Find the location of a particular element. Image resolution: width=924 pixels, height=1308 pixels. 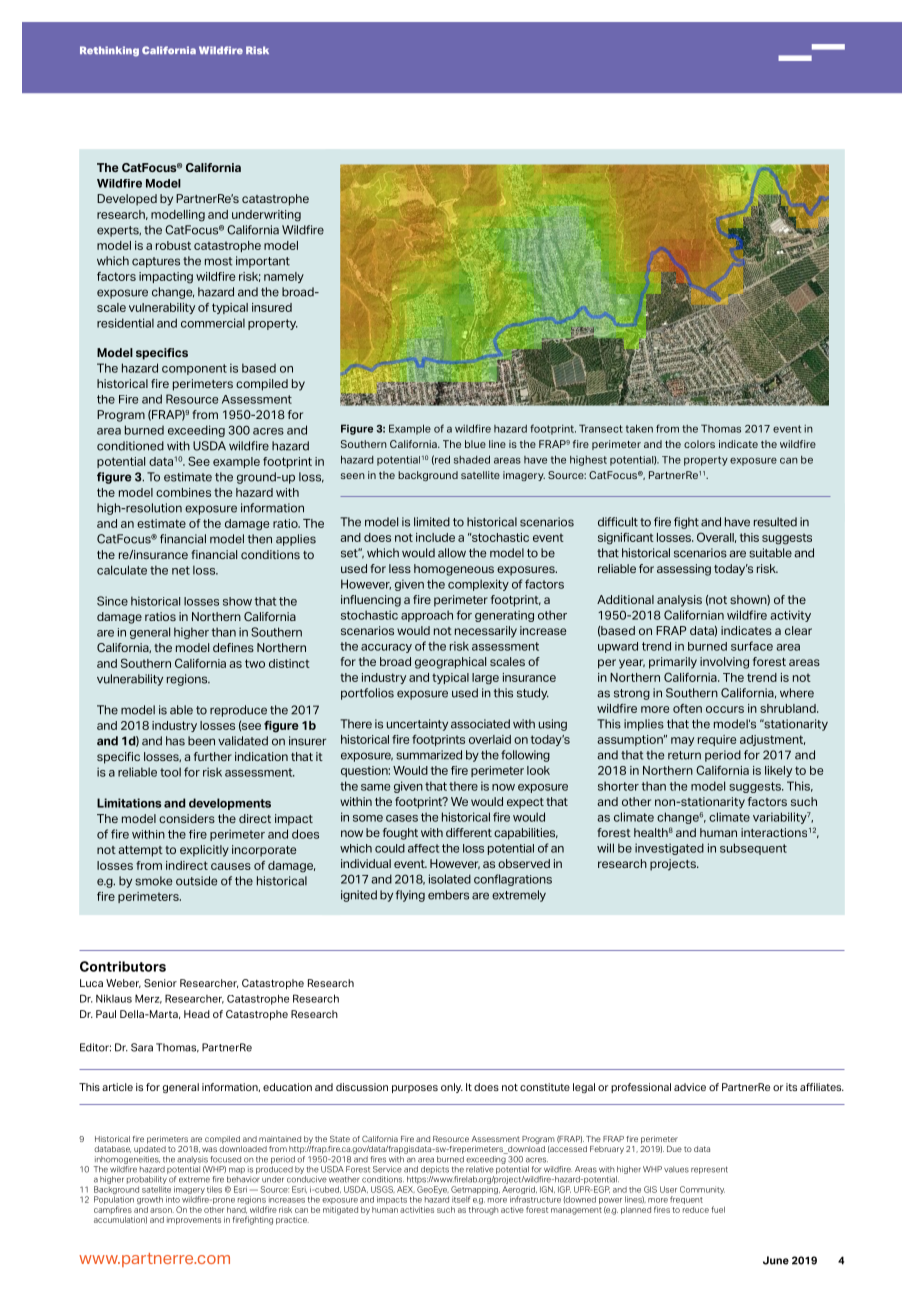

explicitly is located at coordinates (204, 851).
